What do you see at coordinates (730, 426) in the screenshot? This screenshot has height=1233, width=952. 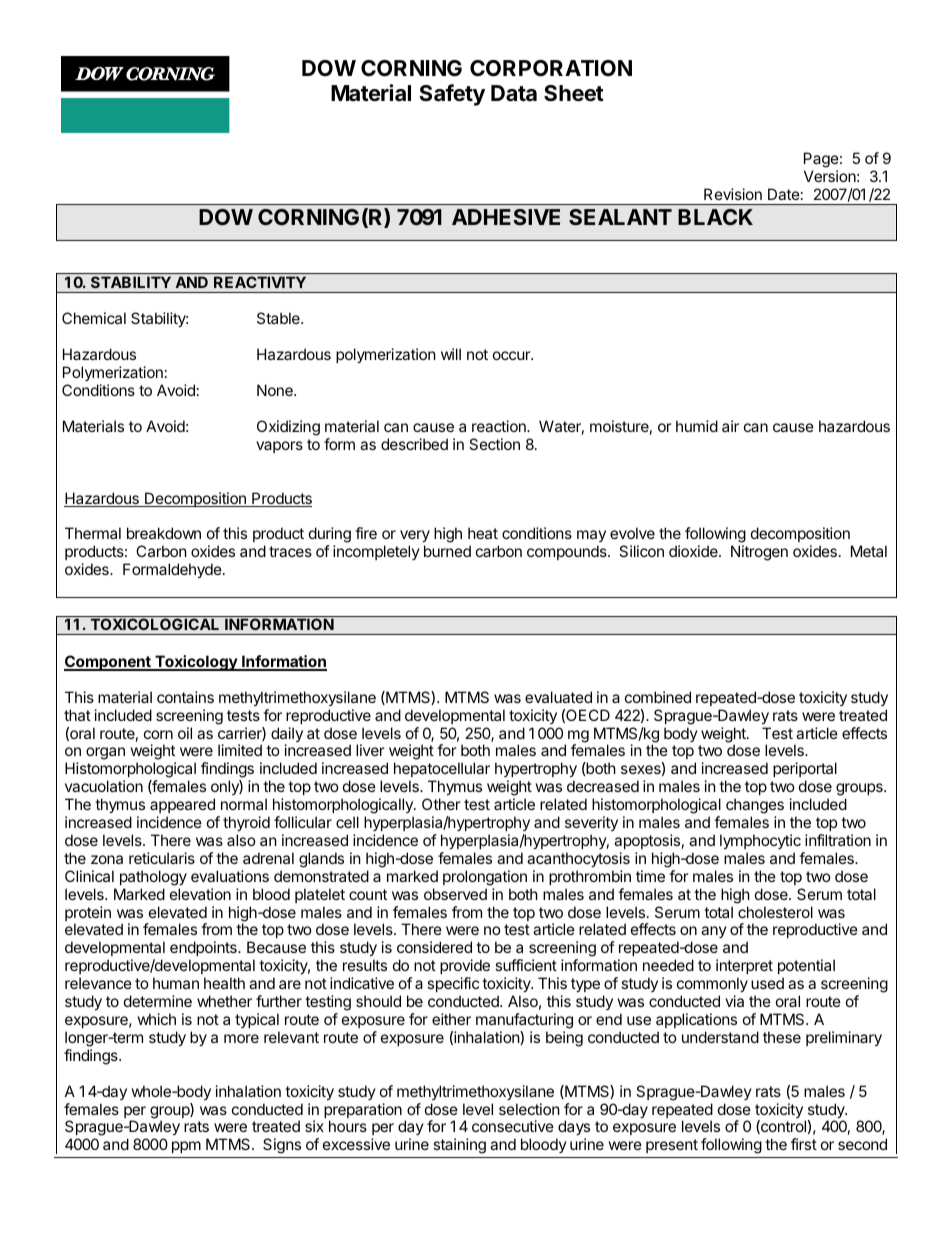 I see `air` at bounding box center [730, 426].
